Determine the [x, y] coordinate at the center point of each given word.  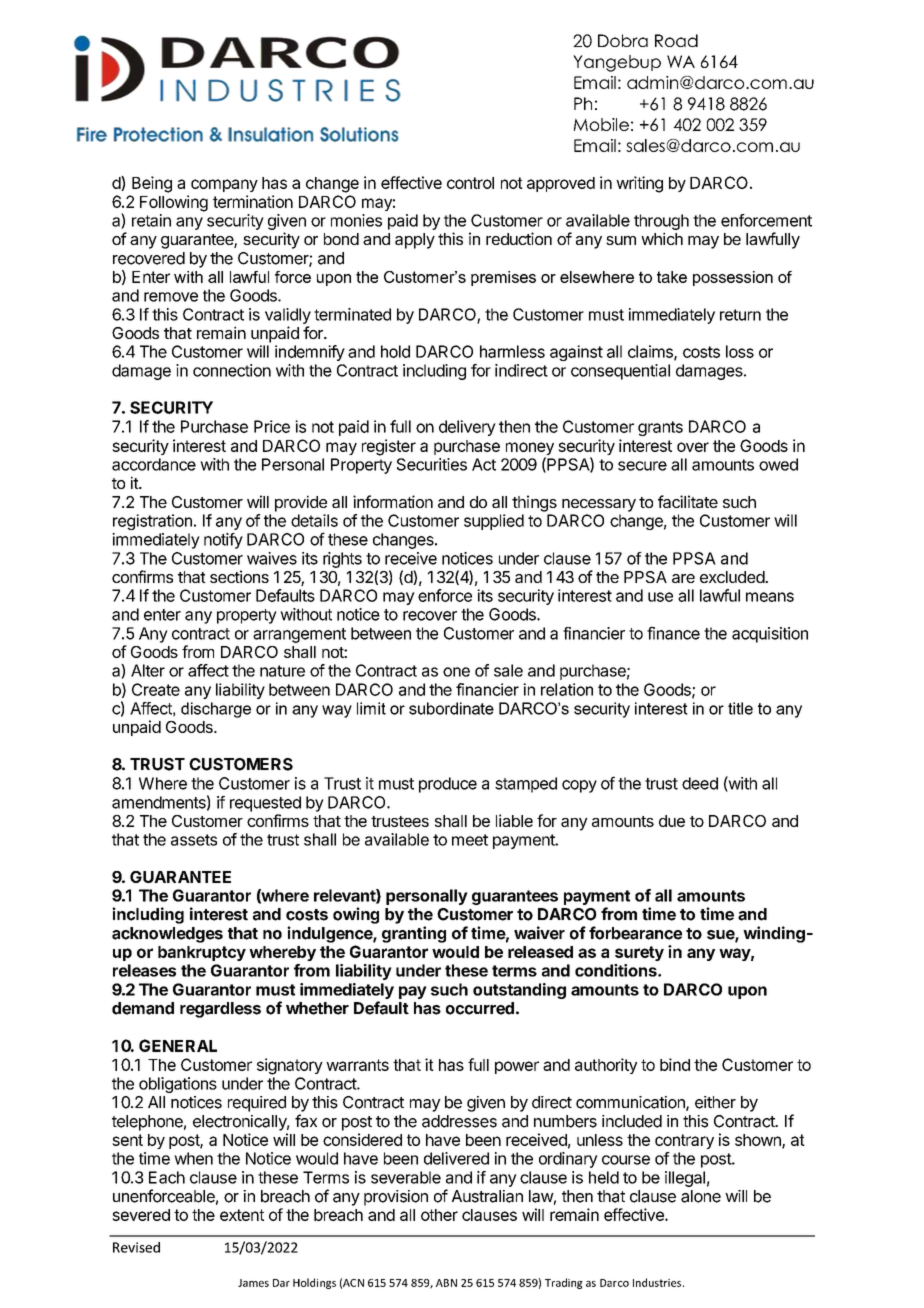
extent [242, 1215]
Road [676, 40]
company [224, 185]
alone [701, 1196]
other [439, 1215]
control [470, 183]
